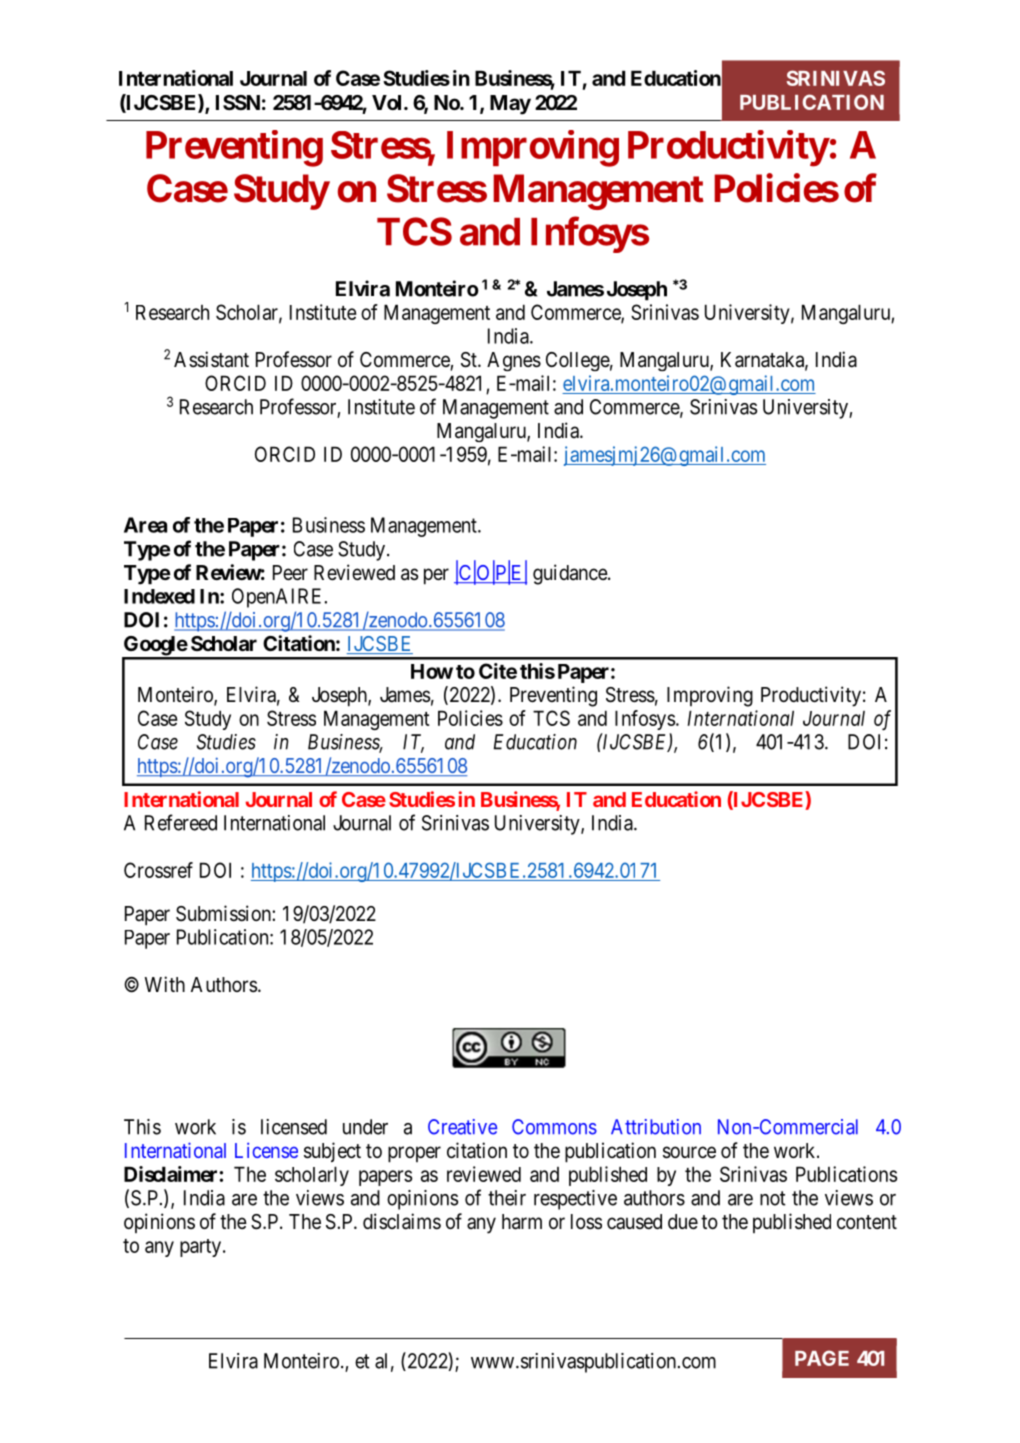 The width and height of the screenshot is (1020, 1443). What do you see at coordinates (181, 822) in the screenshot?
I see `Refereed` at bounding box center [181, 822].
